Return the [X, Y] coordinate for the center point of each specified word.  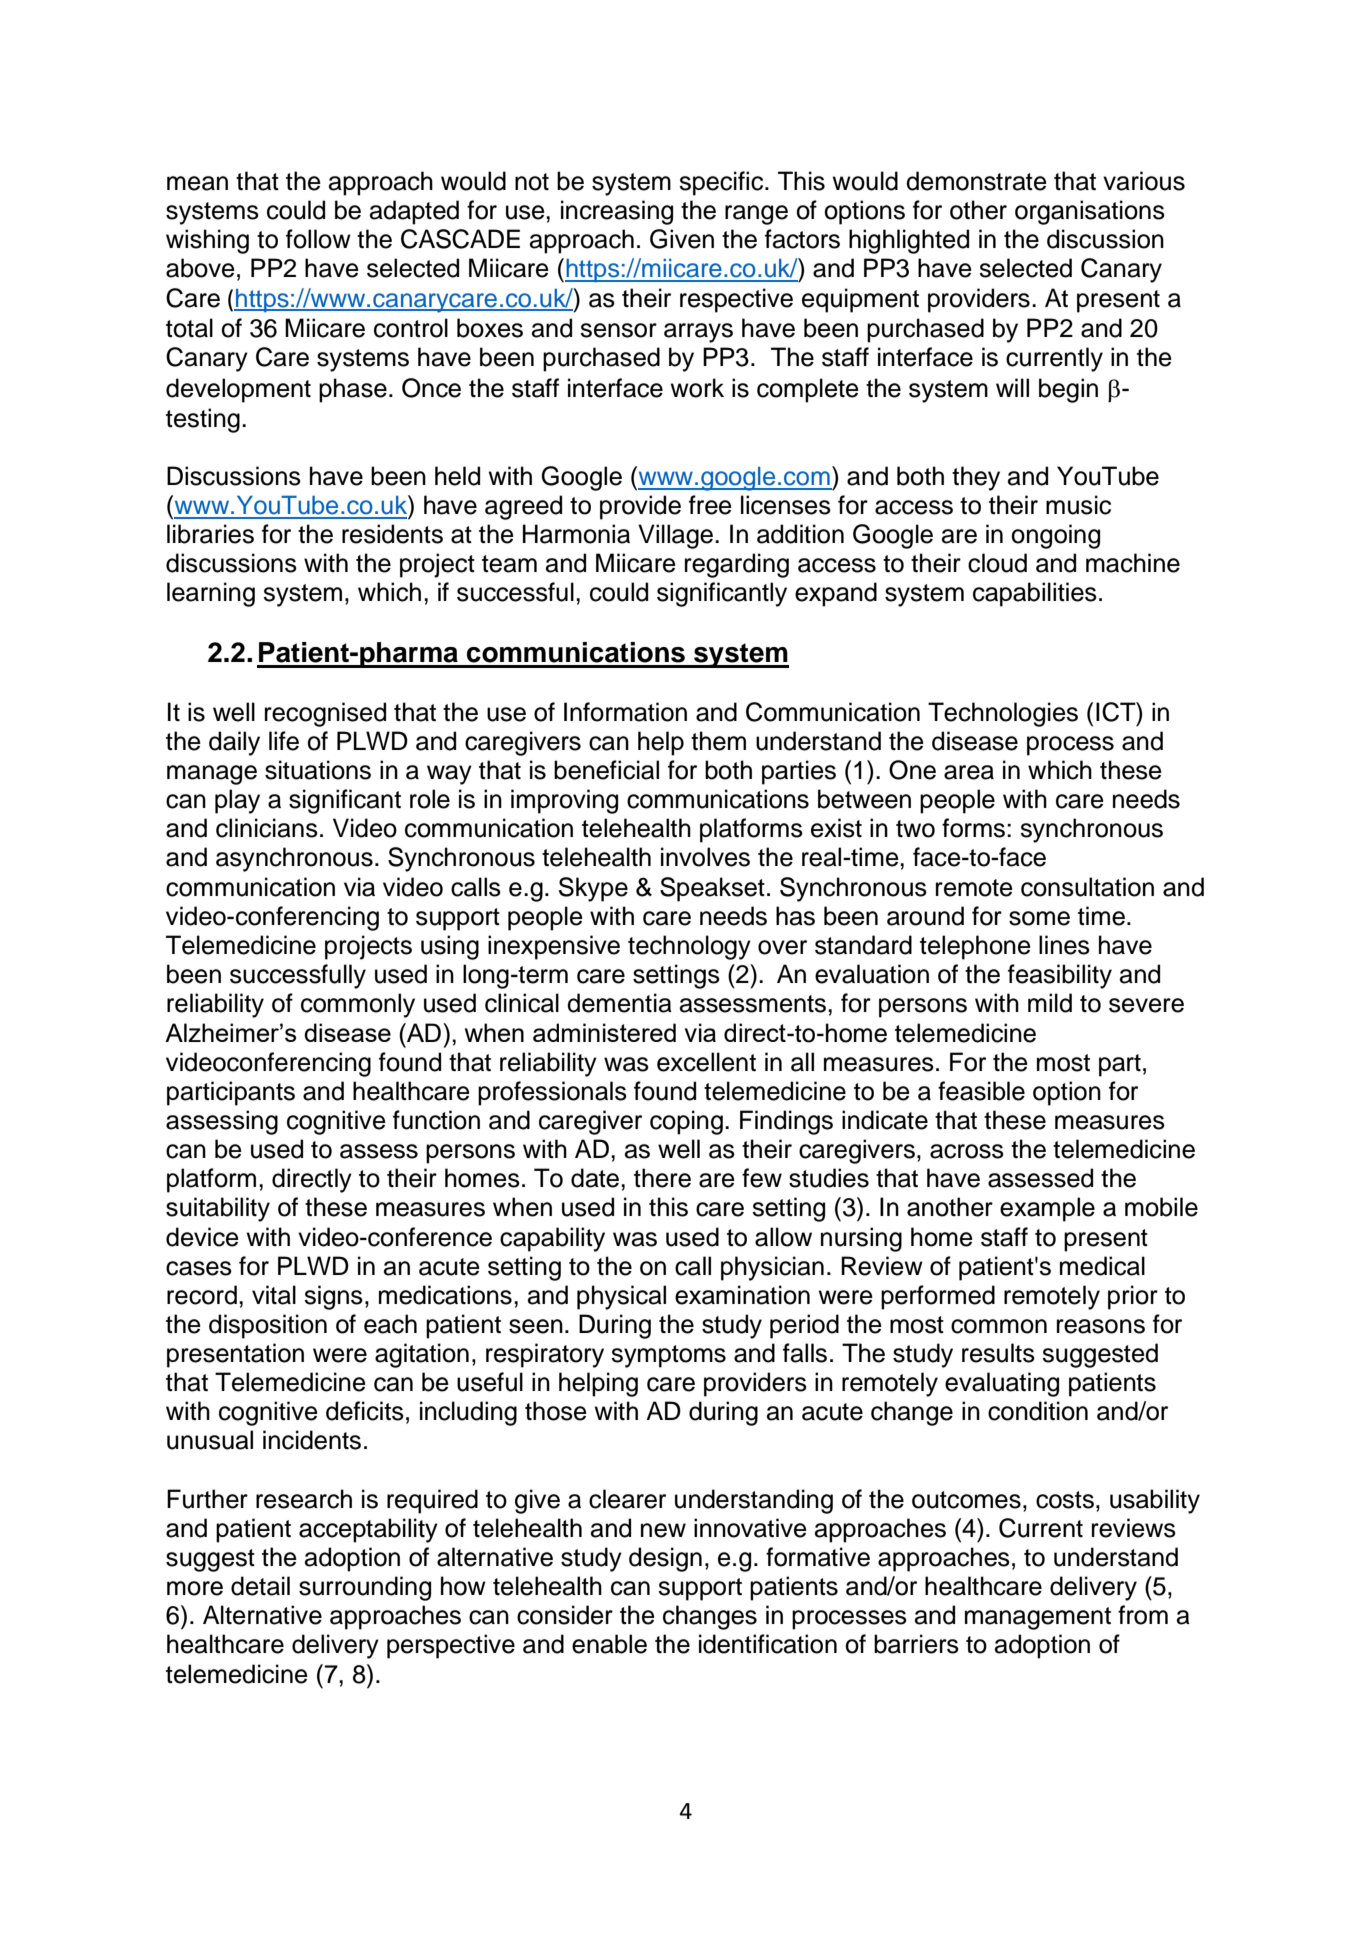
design [665, 1559]
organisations [1090, 212]
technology [689, 947]
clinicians [267, 828]
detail [260, 1586]
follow [318, 239]
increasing [617, 212]
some [1039, 918]
